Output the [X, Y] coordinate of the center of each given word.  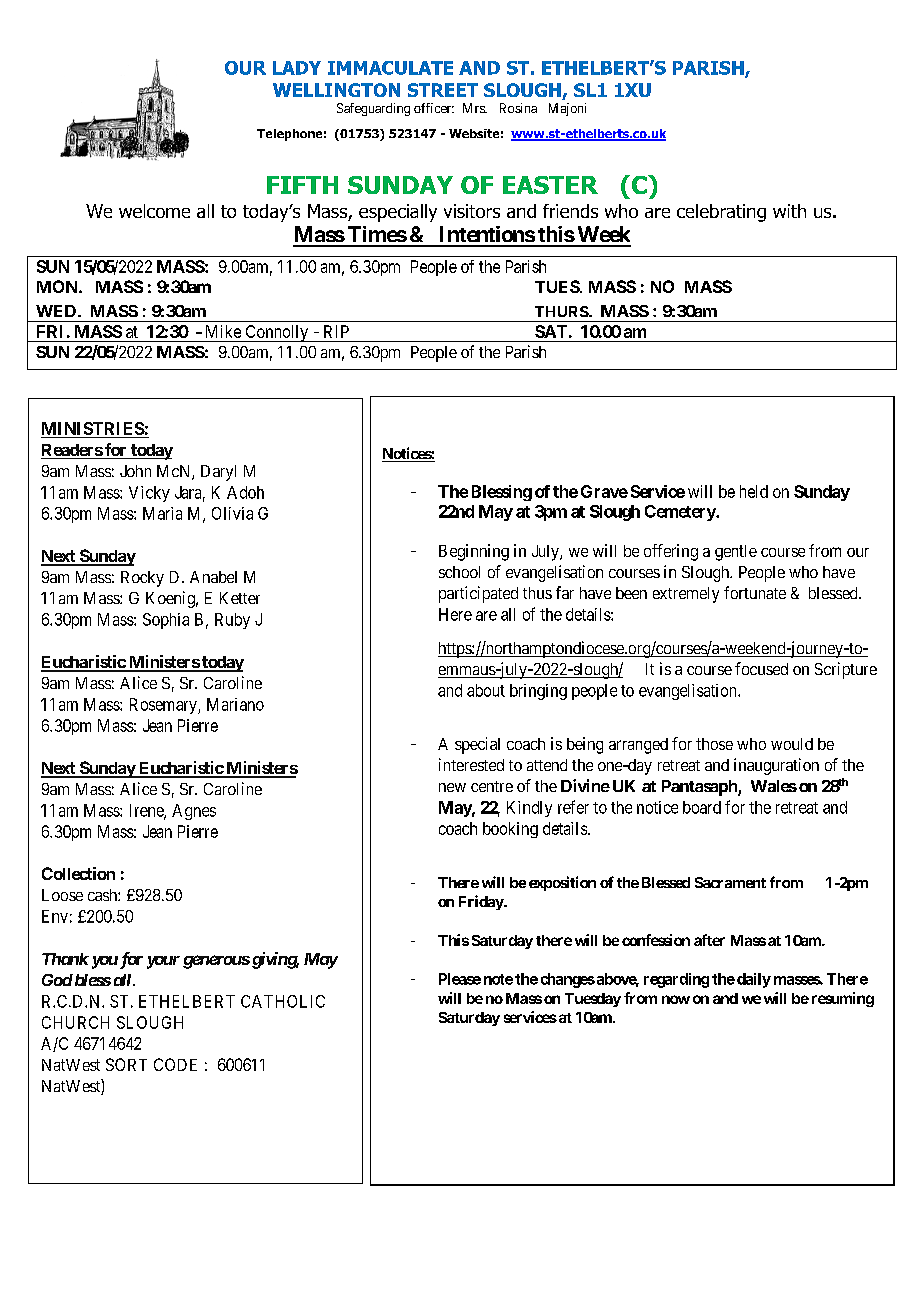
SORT [126, 1064]
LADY [297, 68]
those [714, 744]
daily [754, 980]
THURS [562, 311]
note [498, 979]
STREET [443, 90]
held [754, 491]
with [789, 211]
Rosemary [164, 706]
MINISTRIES [93, 430]
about [486, 690]
